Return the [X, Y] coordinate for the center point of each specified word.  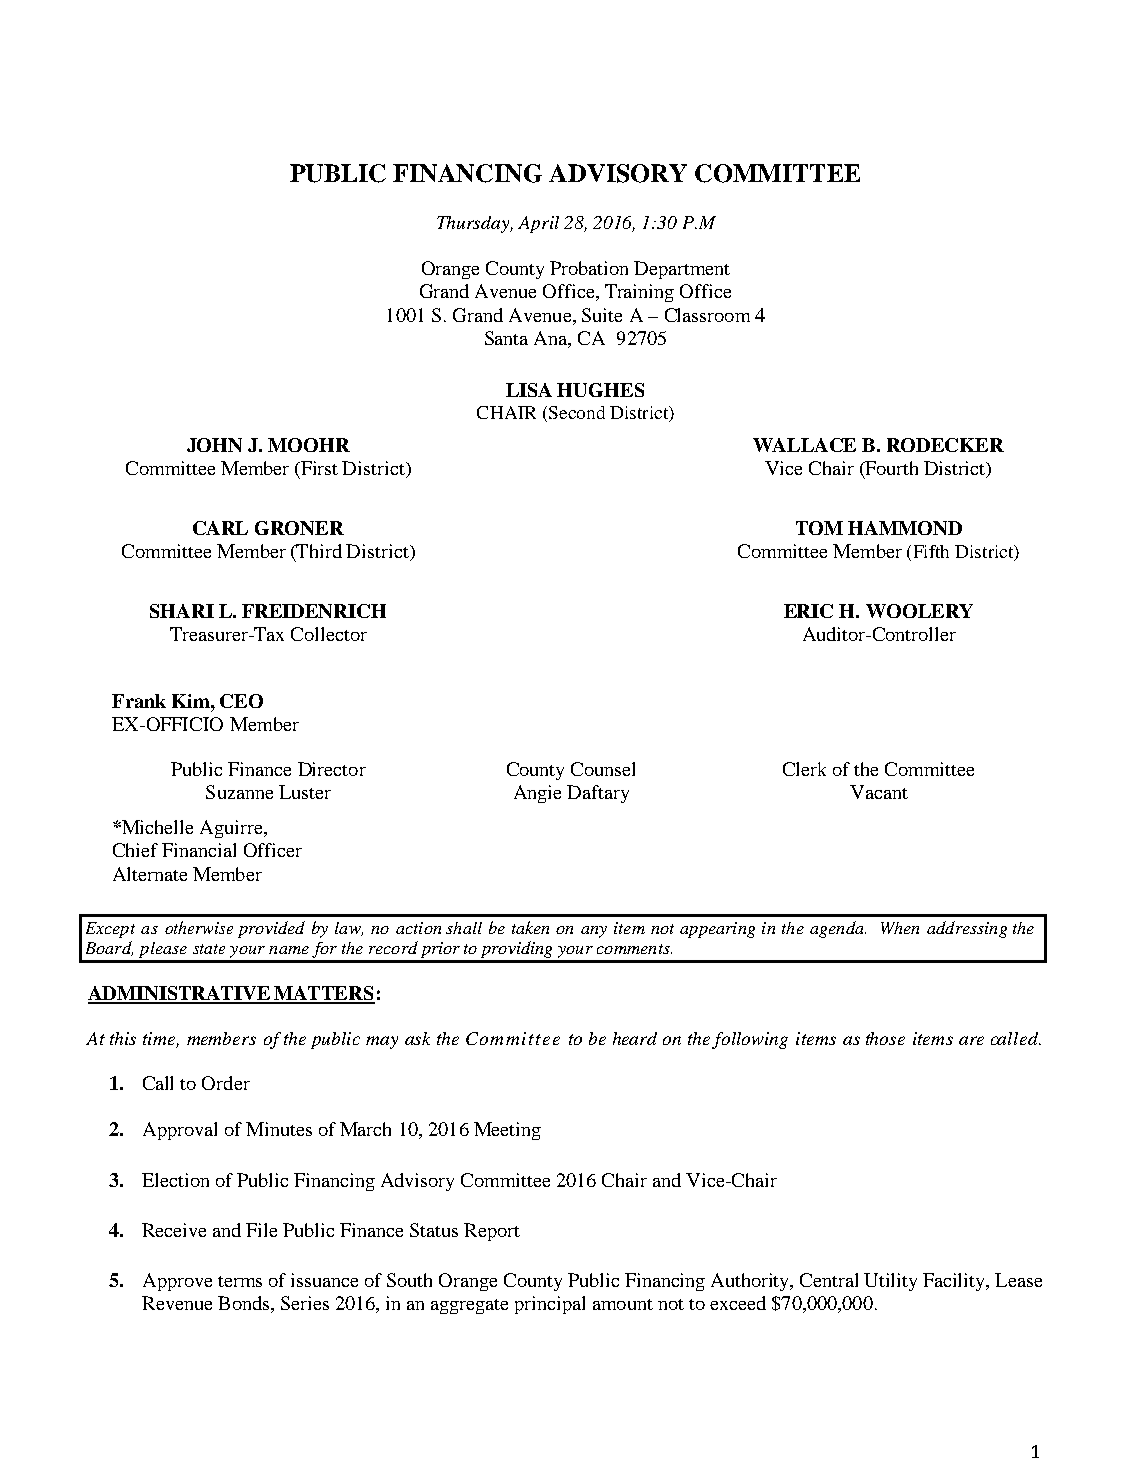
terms [240, 1281]
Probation [589, 268]
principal [550, 1305]
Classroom [707, 315]
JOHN [214, 445]
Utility [890, 1282]
